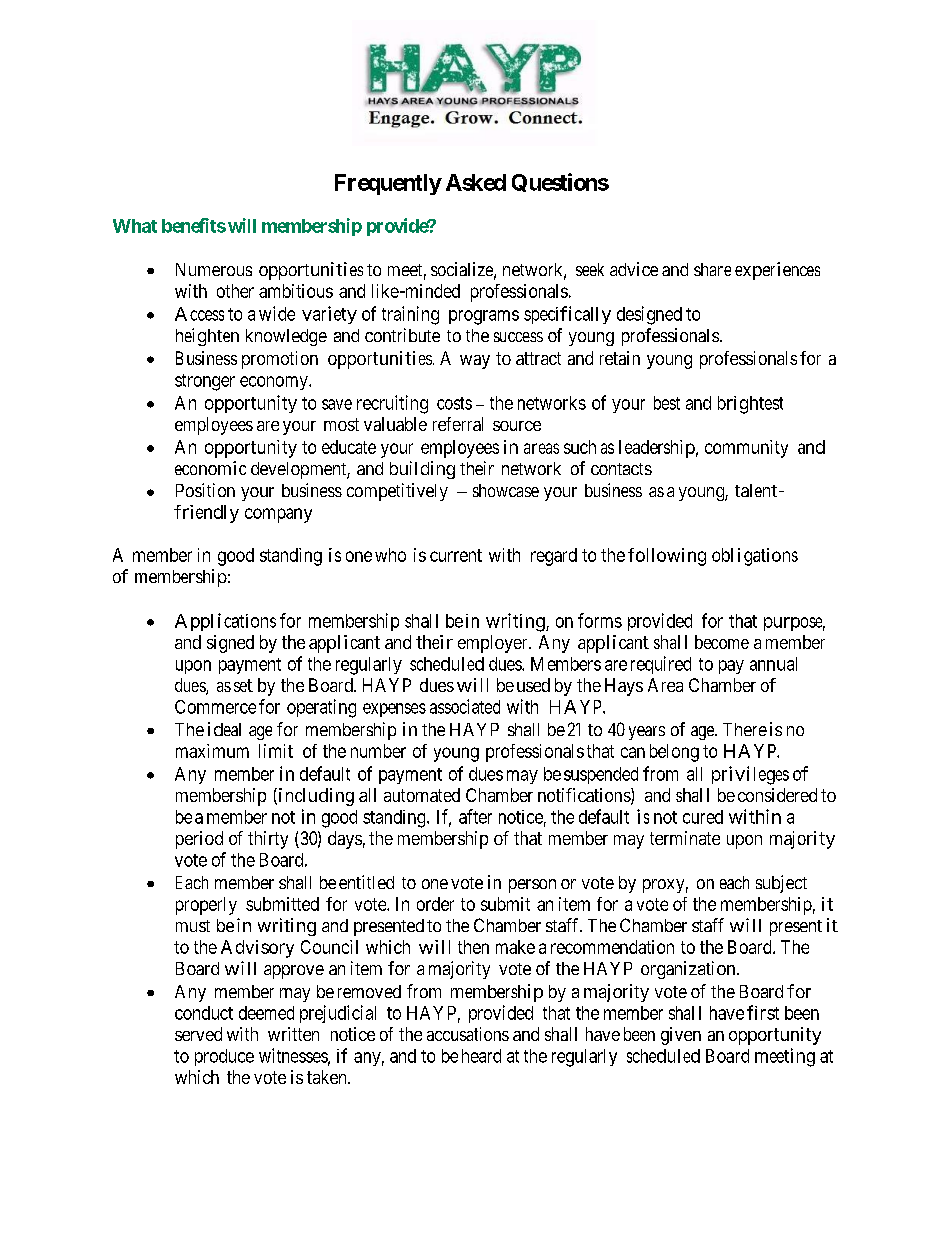 This image has width=952, height=1233. Describe the element at coordinates (667, 557) in the image. I see `following` at that location.
